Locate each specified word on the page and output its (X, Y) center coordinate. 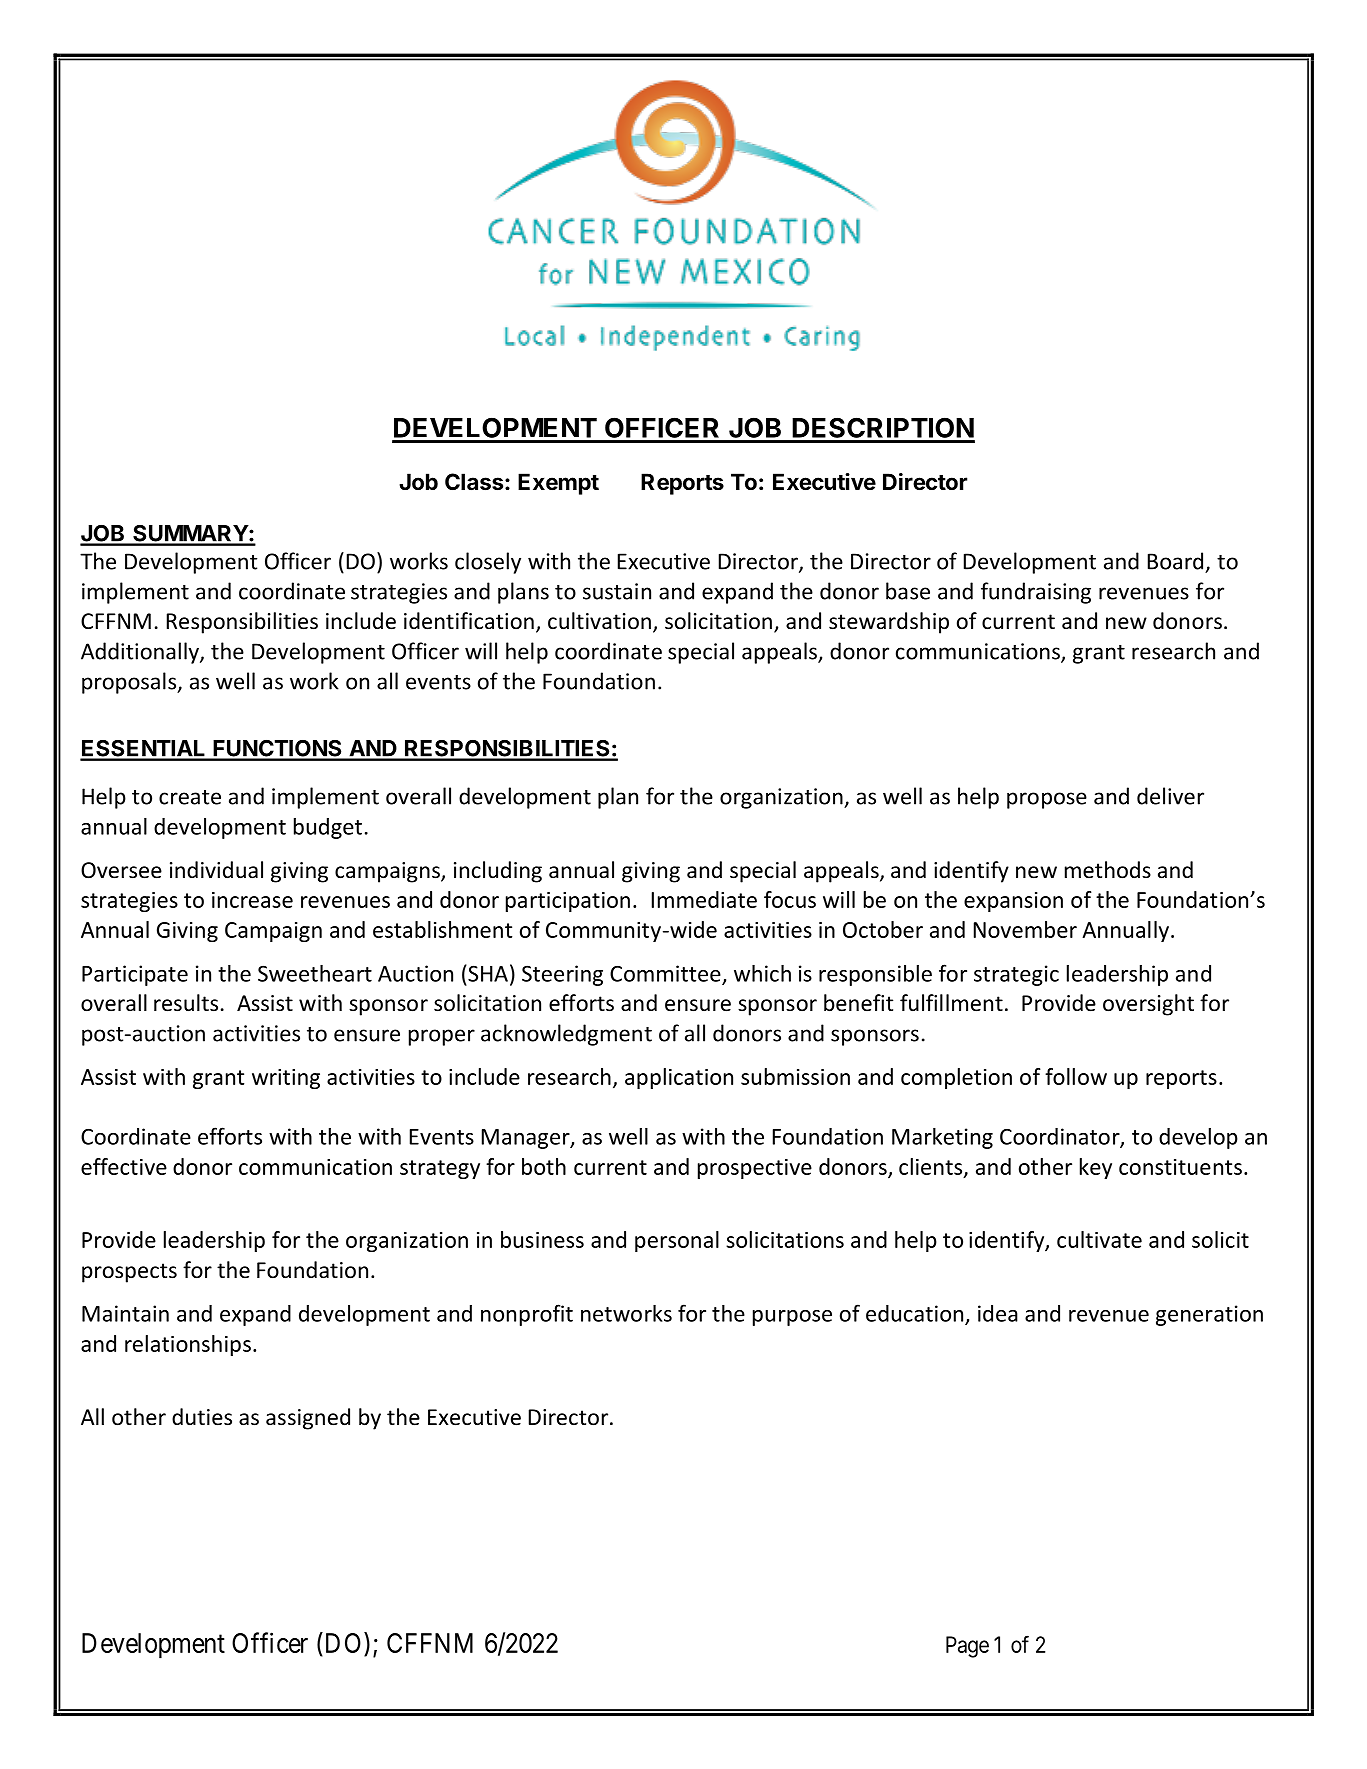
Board (1175, 561)
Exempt (558, 484)
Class (475, 482)
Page (967, 1647)
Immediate (704, 899)
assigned (308, 1419)
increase (252, 900)
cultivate (1099, 1239)
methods (1108, 870)
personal (677, 1241)
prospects (129, 1273)
